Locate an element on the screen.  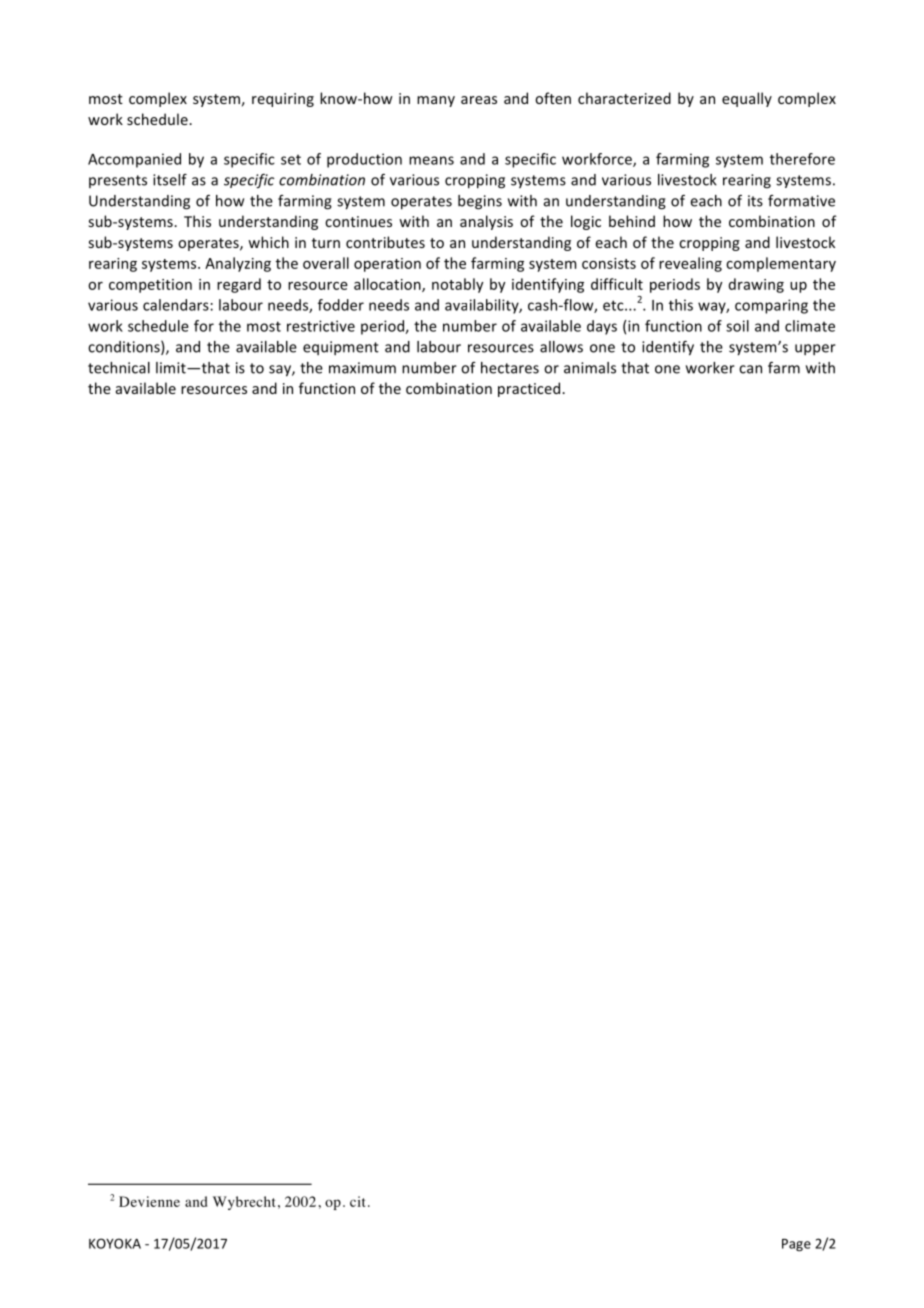
practiced is located at coordinates (530, 389).
